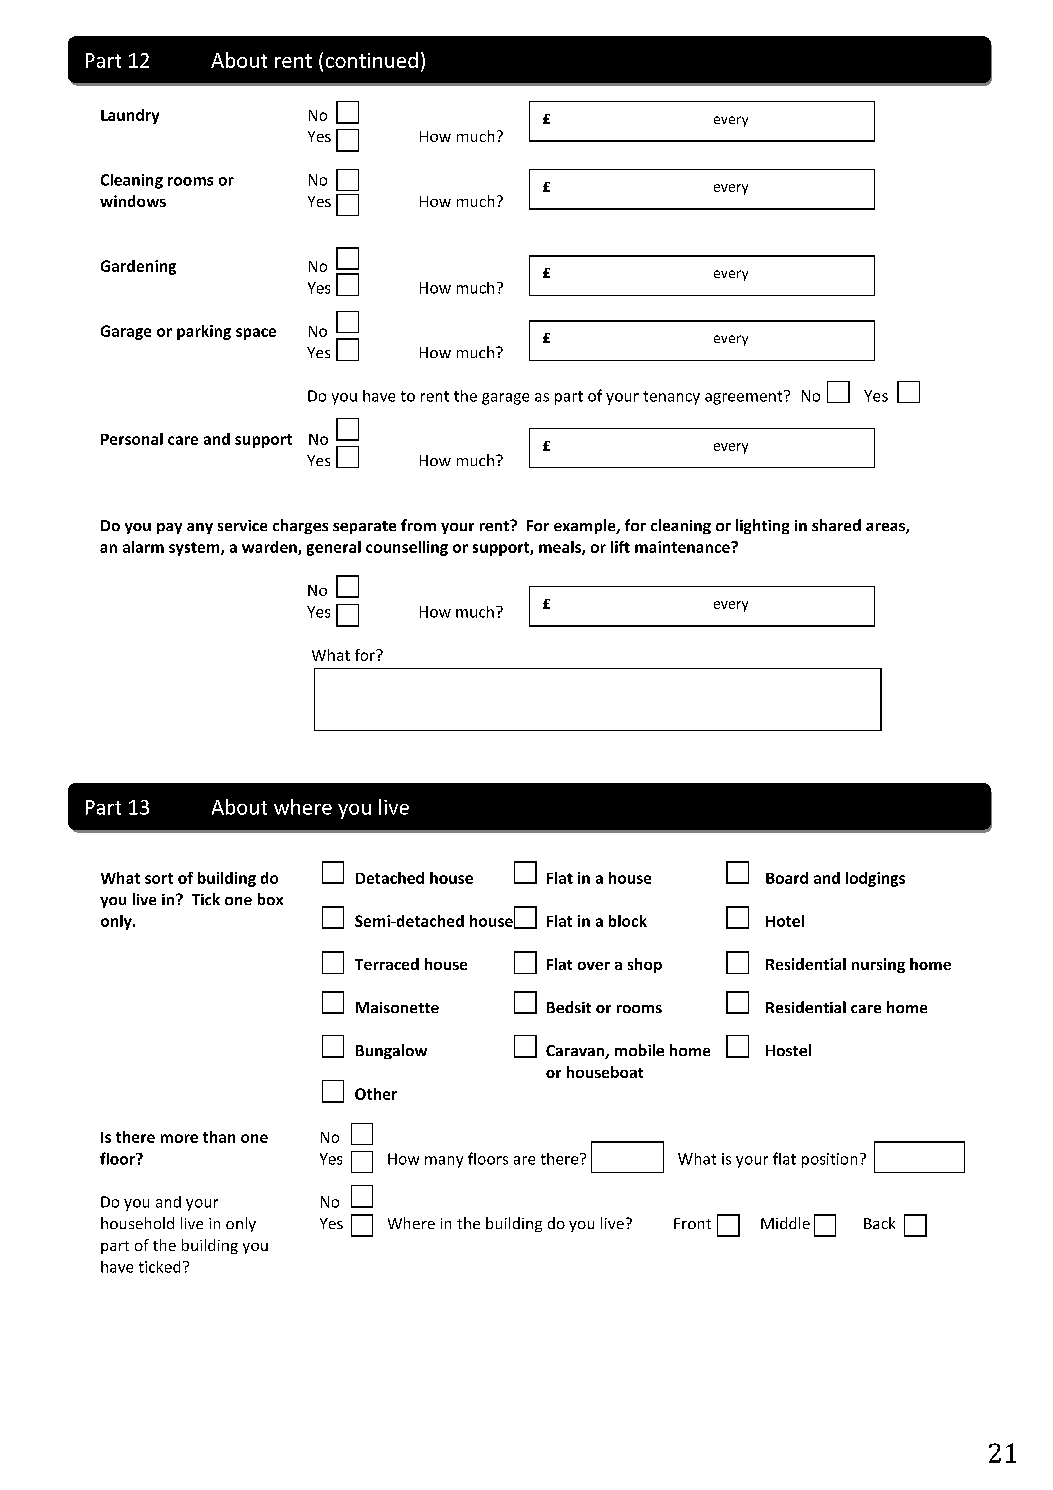 The width and height of the screenshot is (1053, 1490). What do you see at coordinates (745, 397) in the screenshot?
I see `agreement` at bounding box center [745, 397].
